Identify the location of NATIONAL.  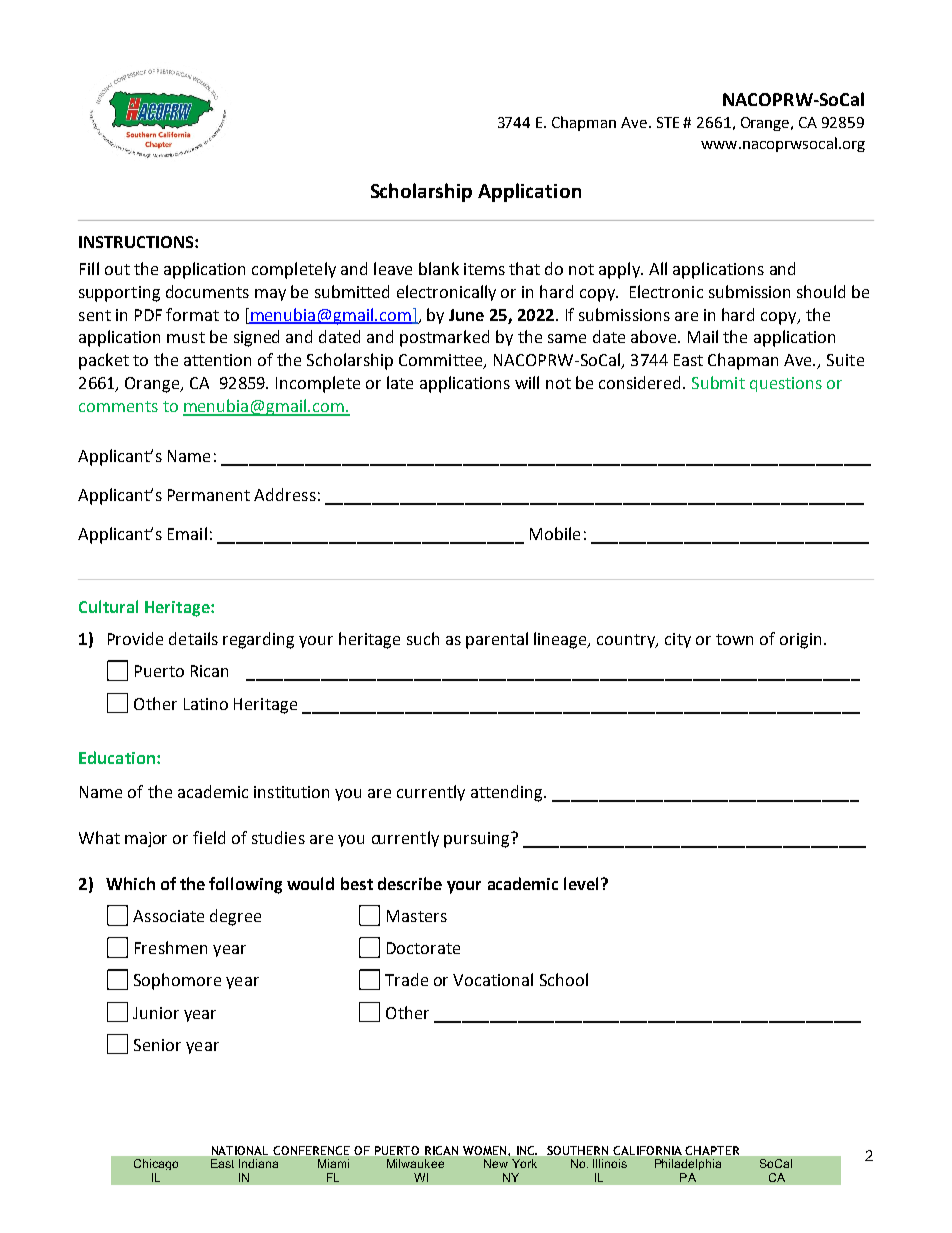
(240, 1150).
